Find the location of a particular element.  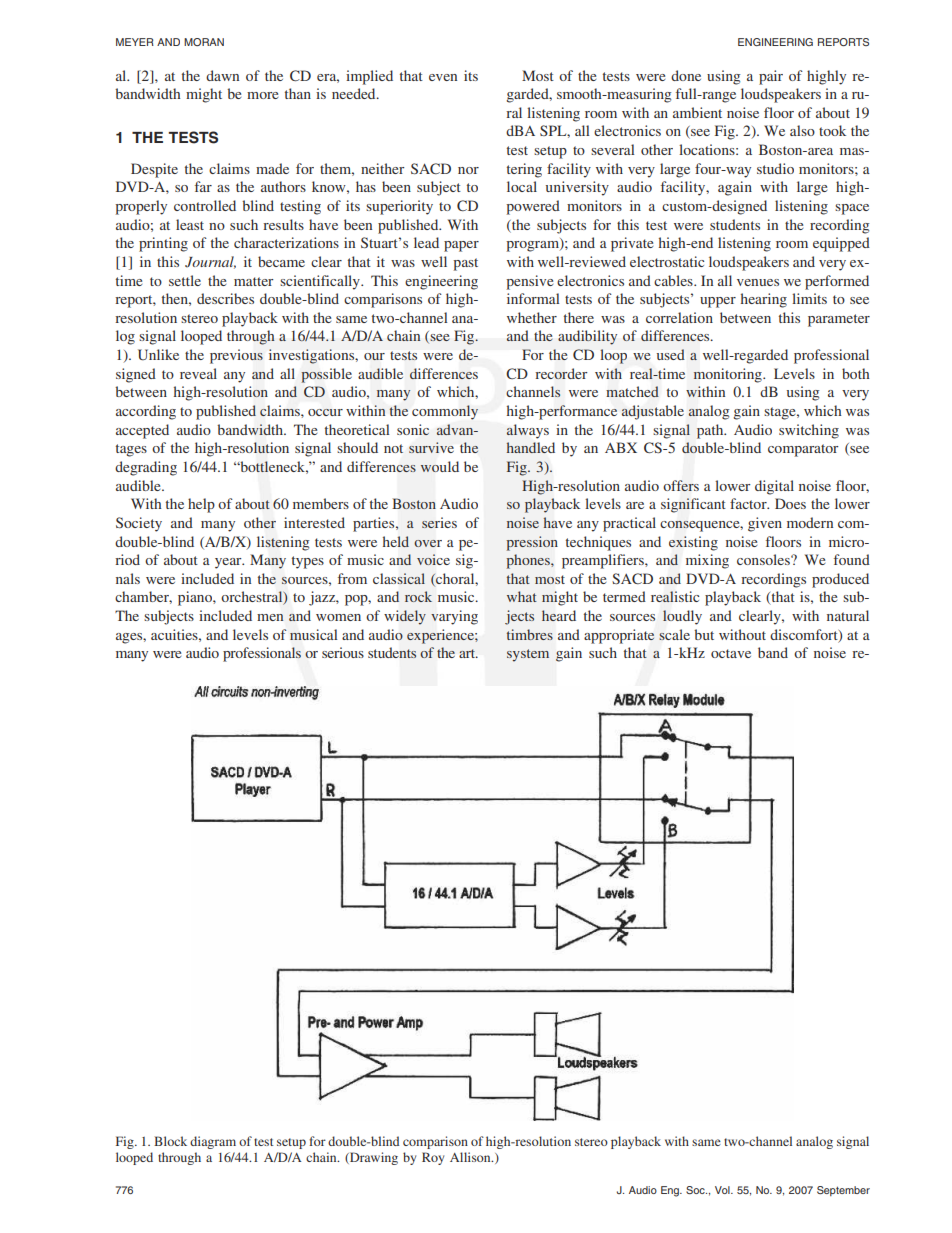

dawn is located at coordinates (222, 75).
